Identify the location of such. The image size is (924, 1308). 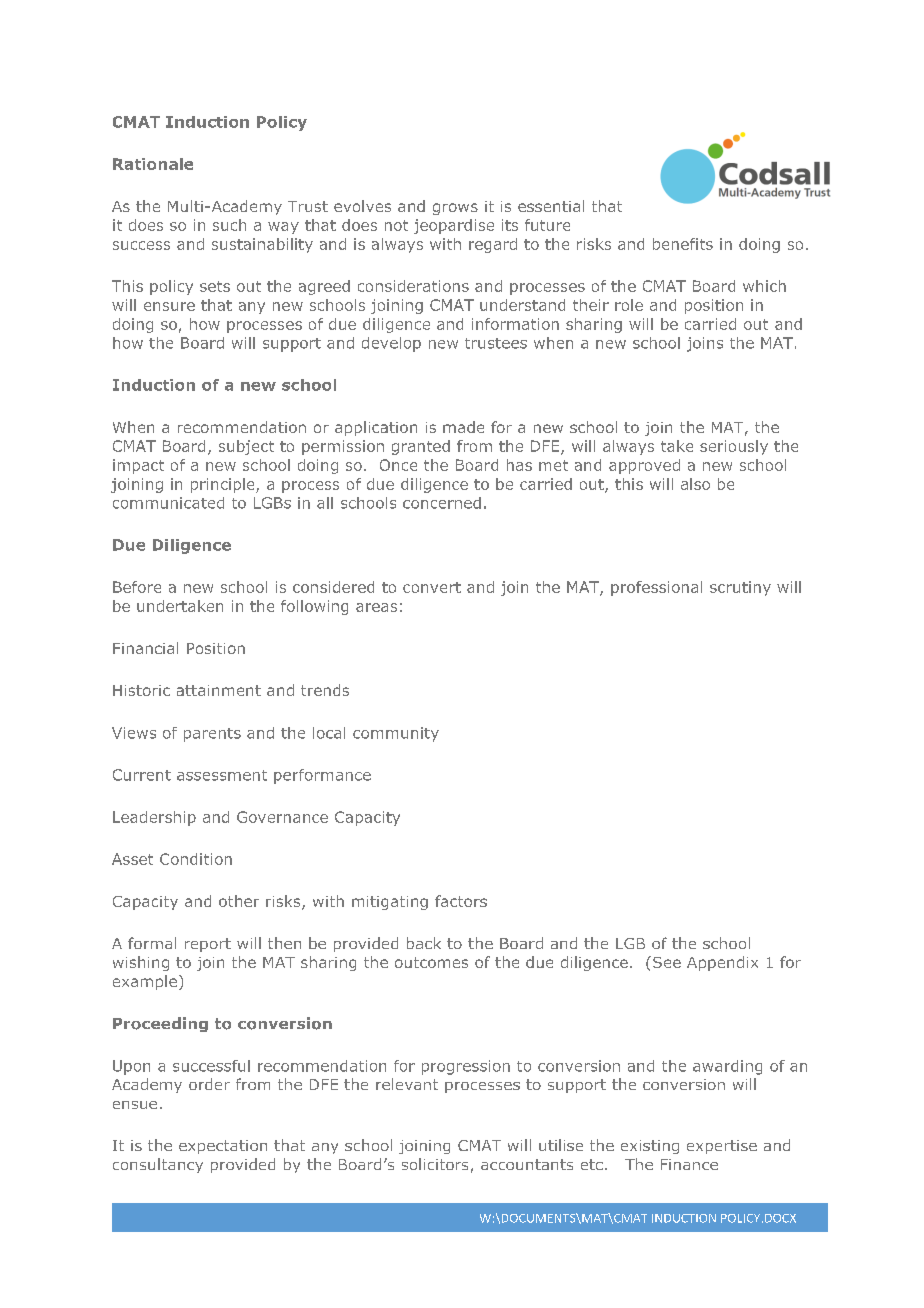
(229, 225).
